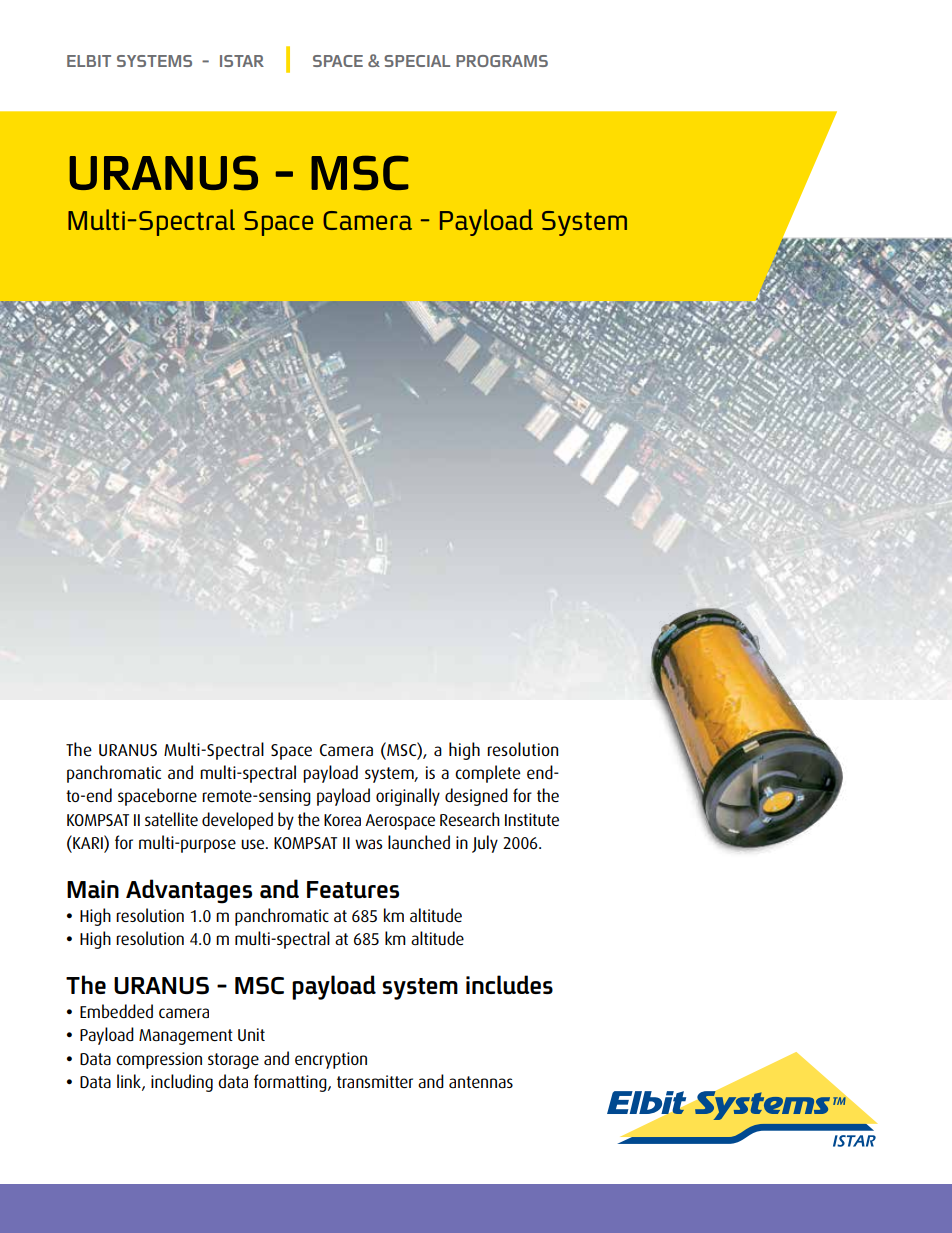  Describe the element at coordinates (417, 61) in the image. I see `SPECIAL` at that location.
